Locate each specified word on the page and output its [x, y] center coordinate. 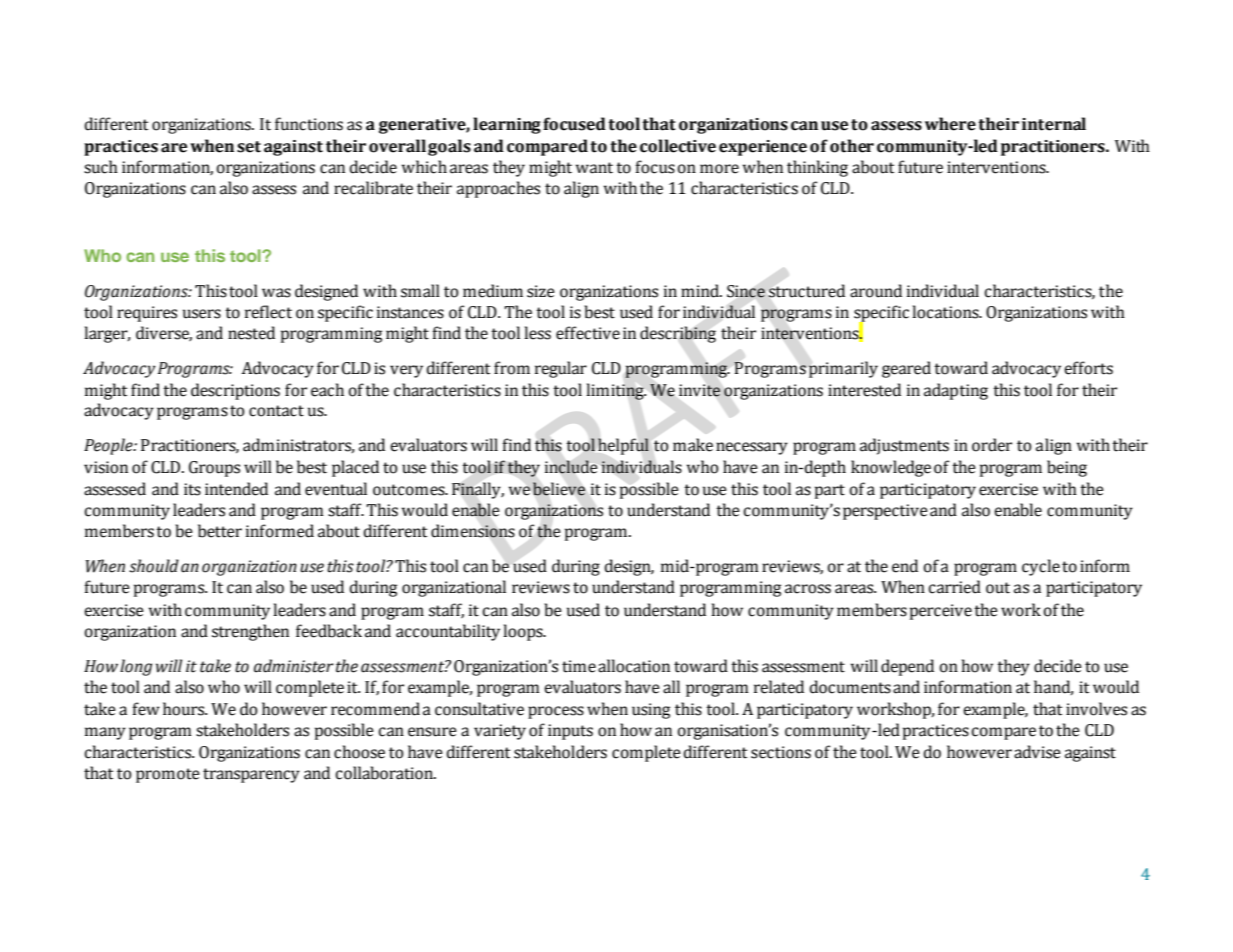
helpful [623, 446]
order [992, 445]
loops [524, 632]
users [202, 314]
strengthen [250, 632]
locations [946, 312]
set [249, 147]
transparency [251, 775]
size [541, 291]
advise [1037, 752]
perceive [941, 612]
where [950, 124]
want [594, 168]
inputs [570, 732]
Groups [214, 469]
